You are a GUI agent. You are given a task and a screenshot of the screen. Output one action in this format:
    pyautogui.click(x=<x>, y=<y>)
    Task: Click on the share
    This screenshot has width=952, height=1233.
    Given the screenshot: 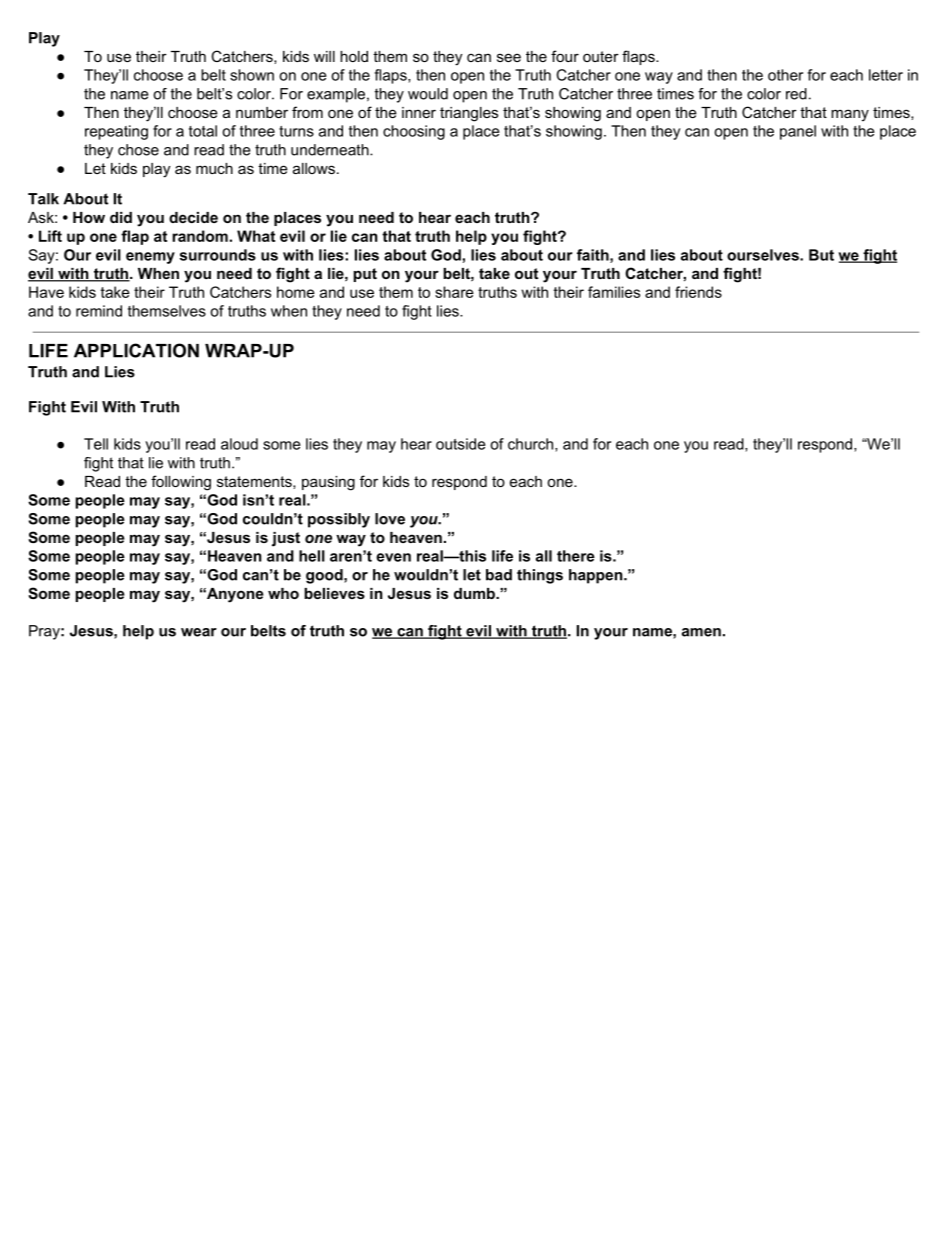 What is the action you would take?
    pyautogui.click(x=454, y=292)
